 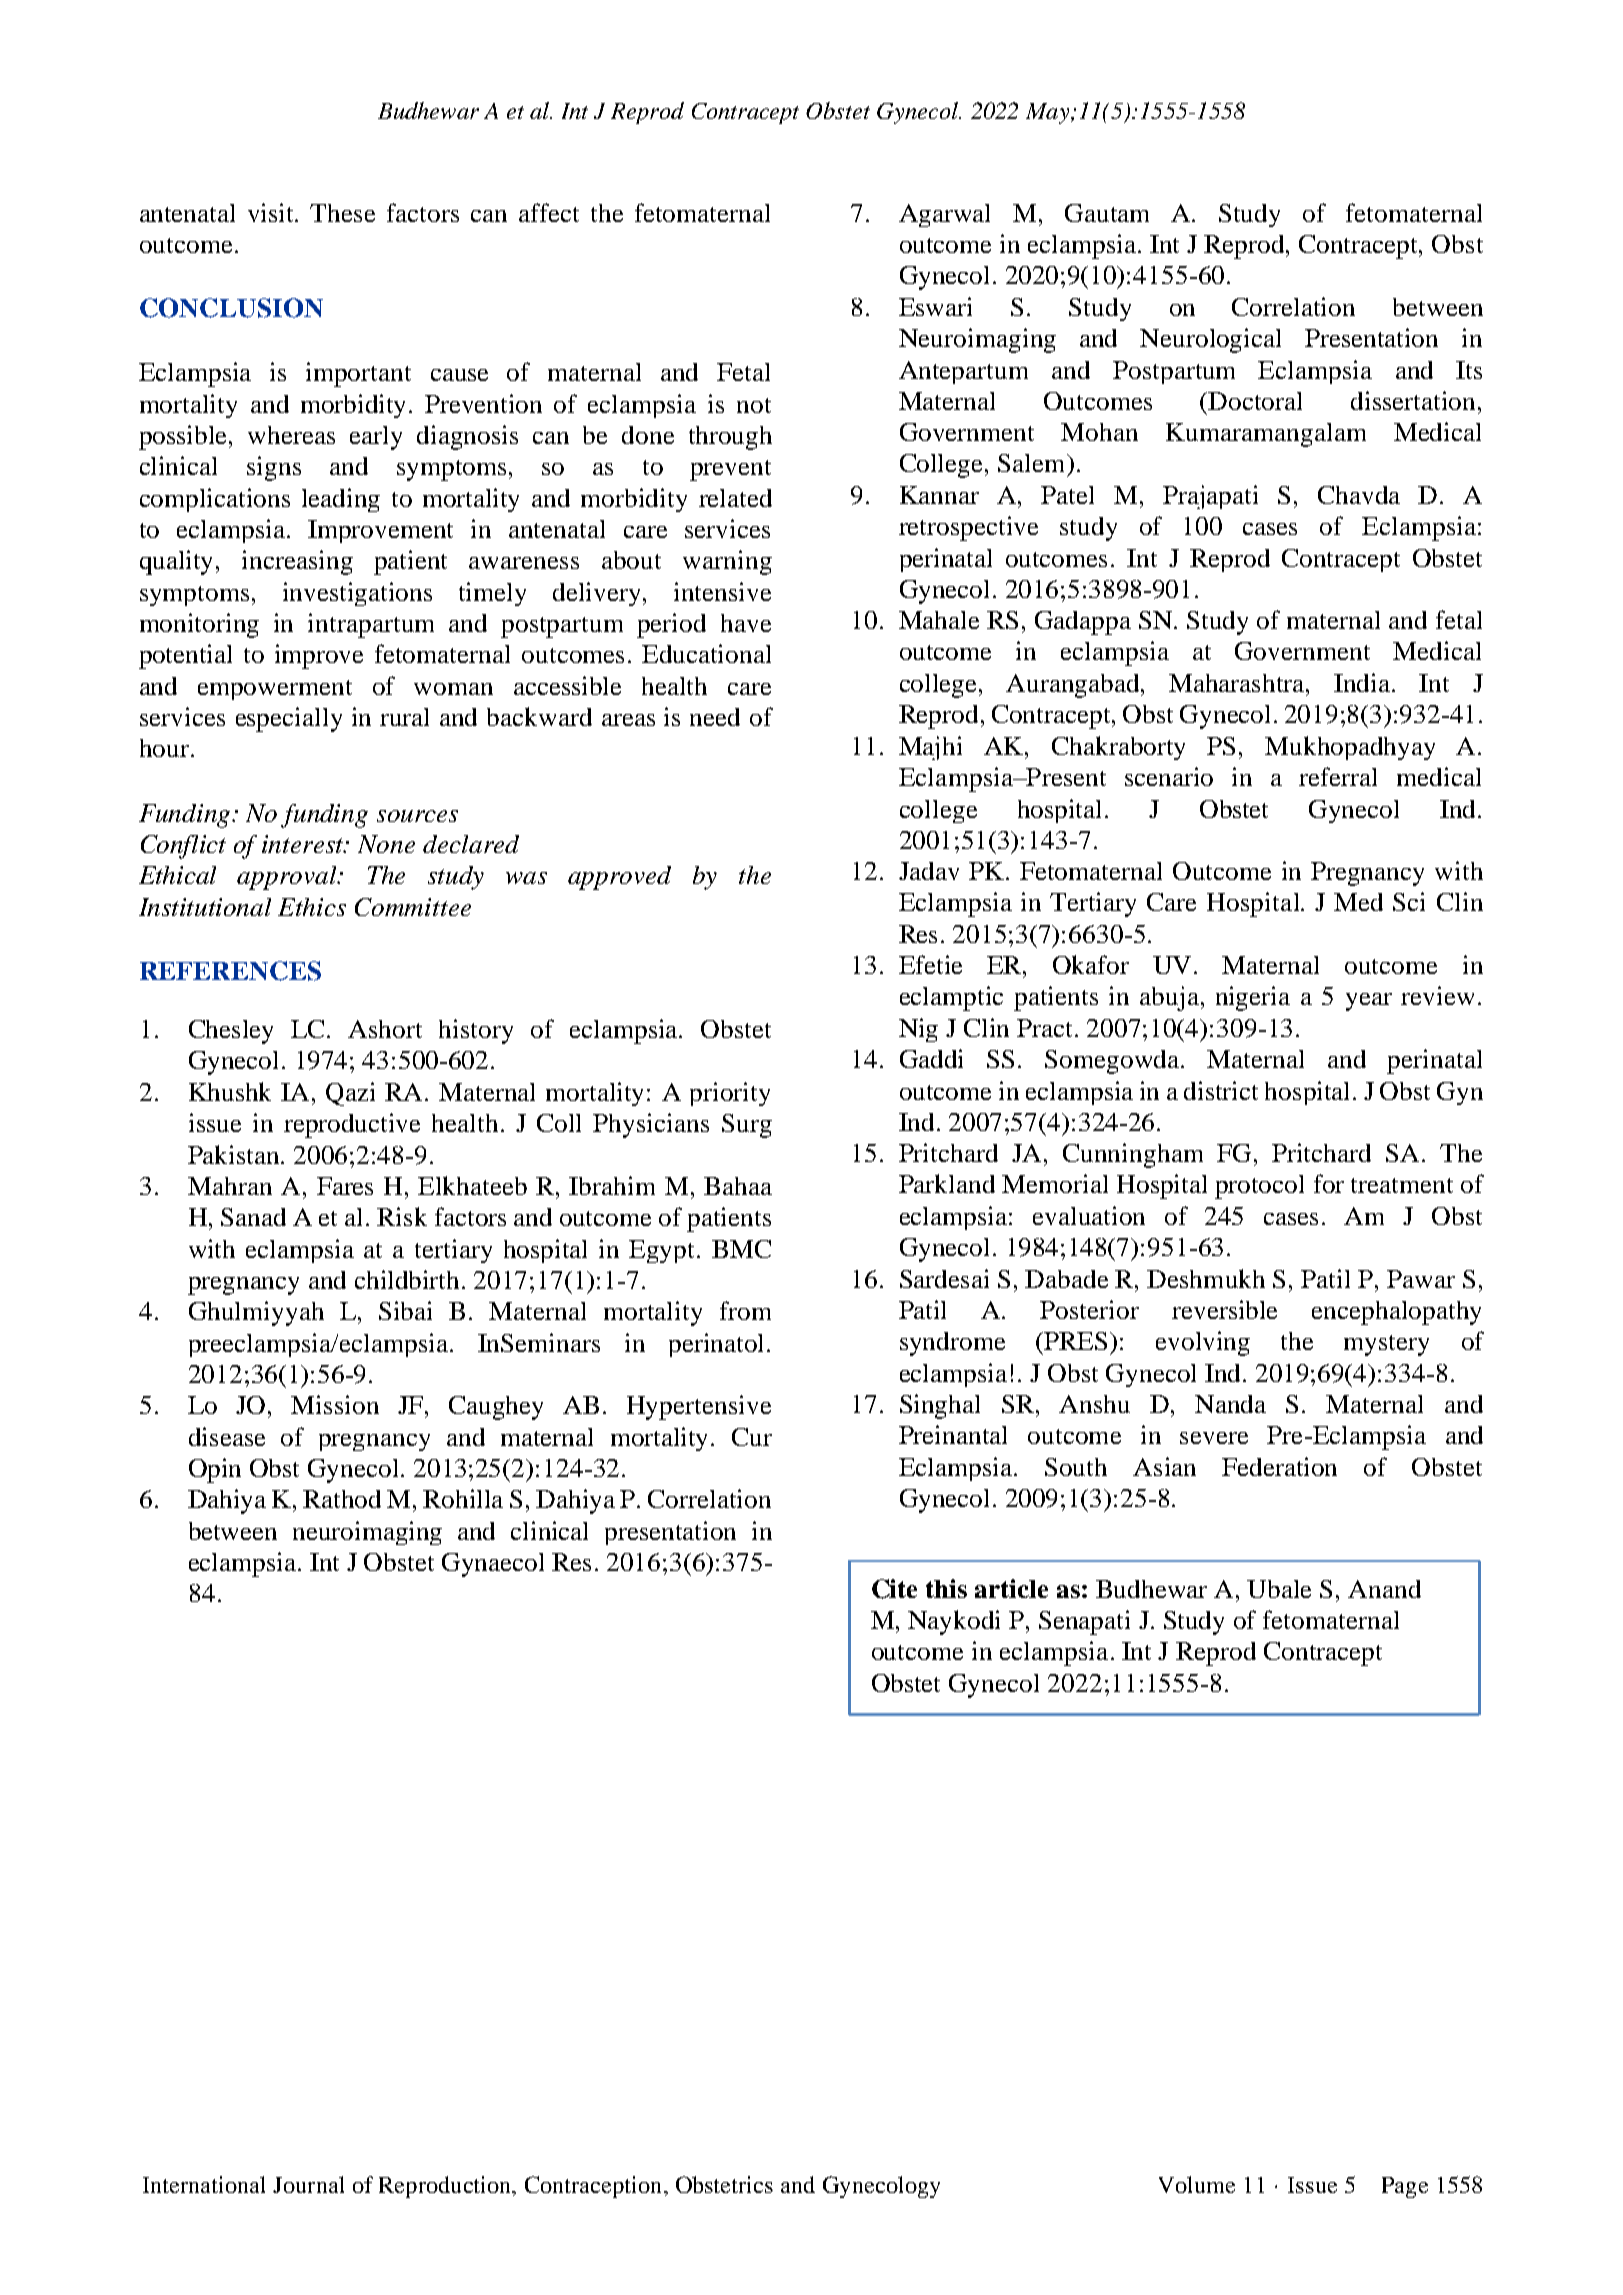 I want to click on These, so click(x=342, y=213).
